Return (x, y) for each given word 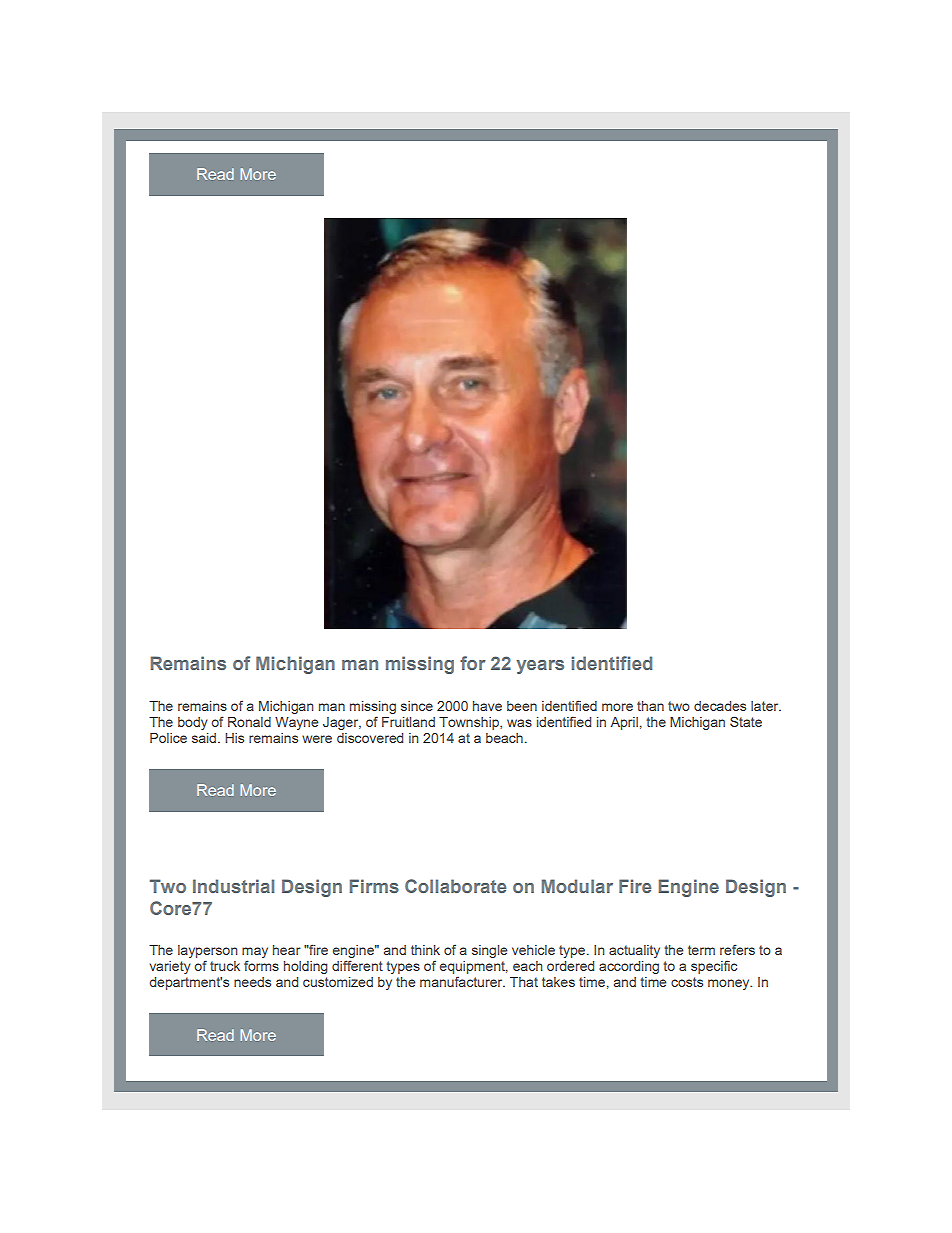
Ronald (249, 722)
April (624, 723)
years (540, 667)
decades (720, 706)
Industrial (233, 886)
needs (252, 982)
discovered (370, 738)
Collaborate (455, 886)
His (234, 738)
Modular (577, 886)
